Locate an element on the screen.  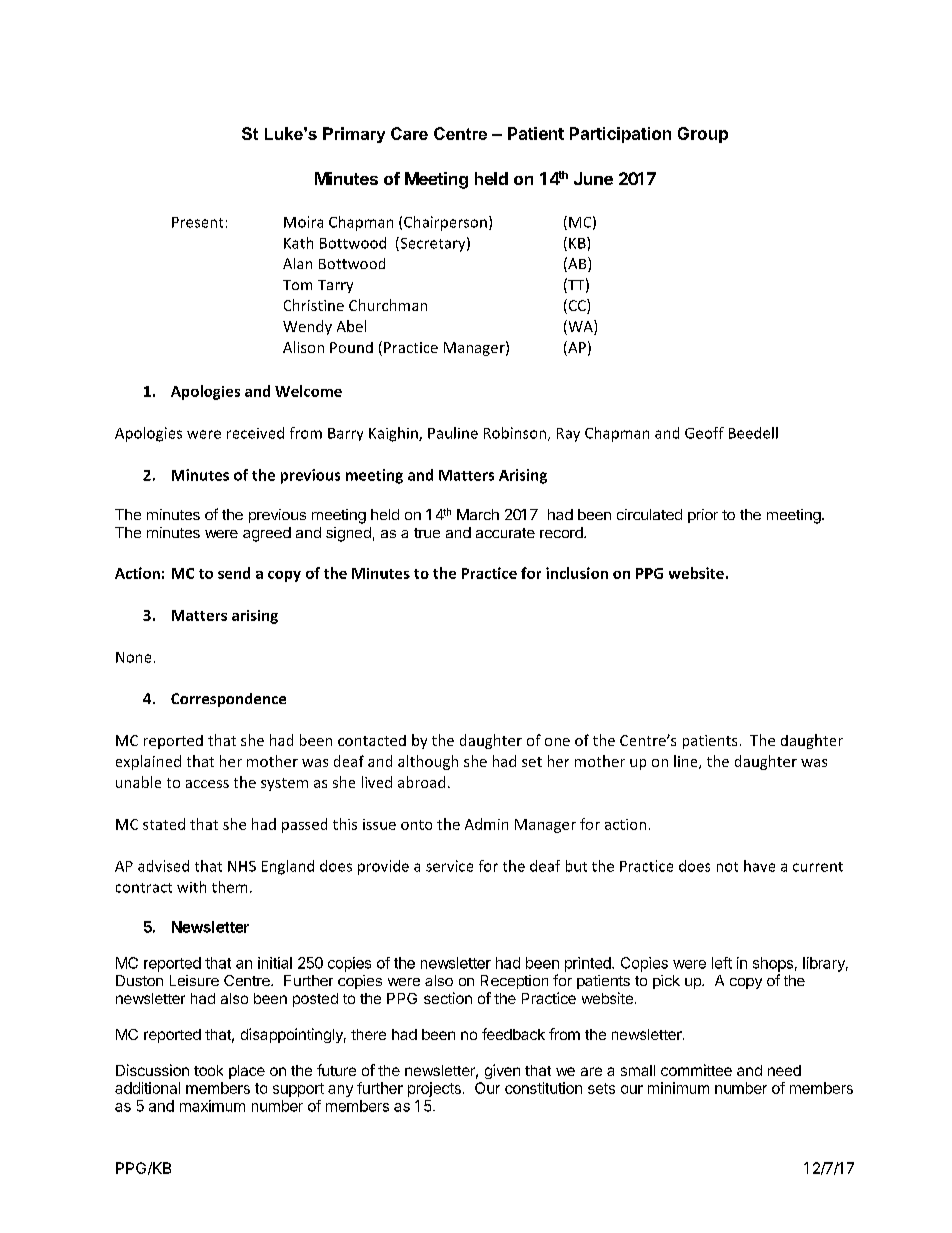
Present is located at coordinates (197, 222).
